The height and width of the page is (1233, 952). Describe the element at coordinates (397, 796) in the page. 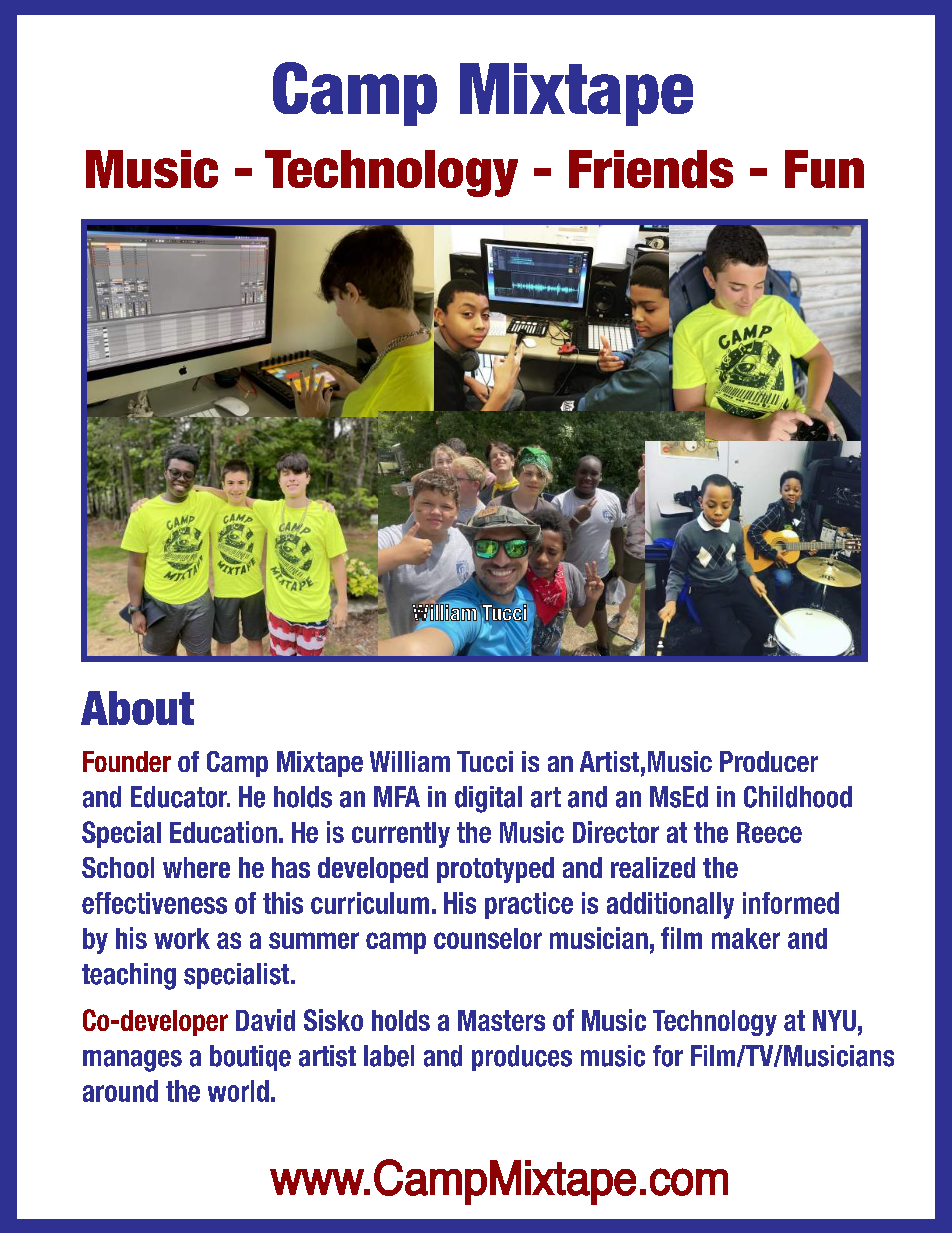

I see `MFA` at that location.
